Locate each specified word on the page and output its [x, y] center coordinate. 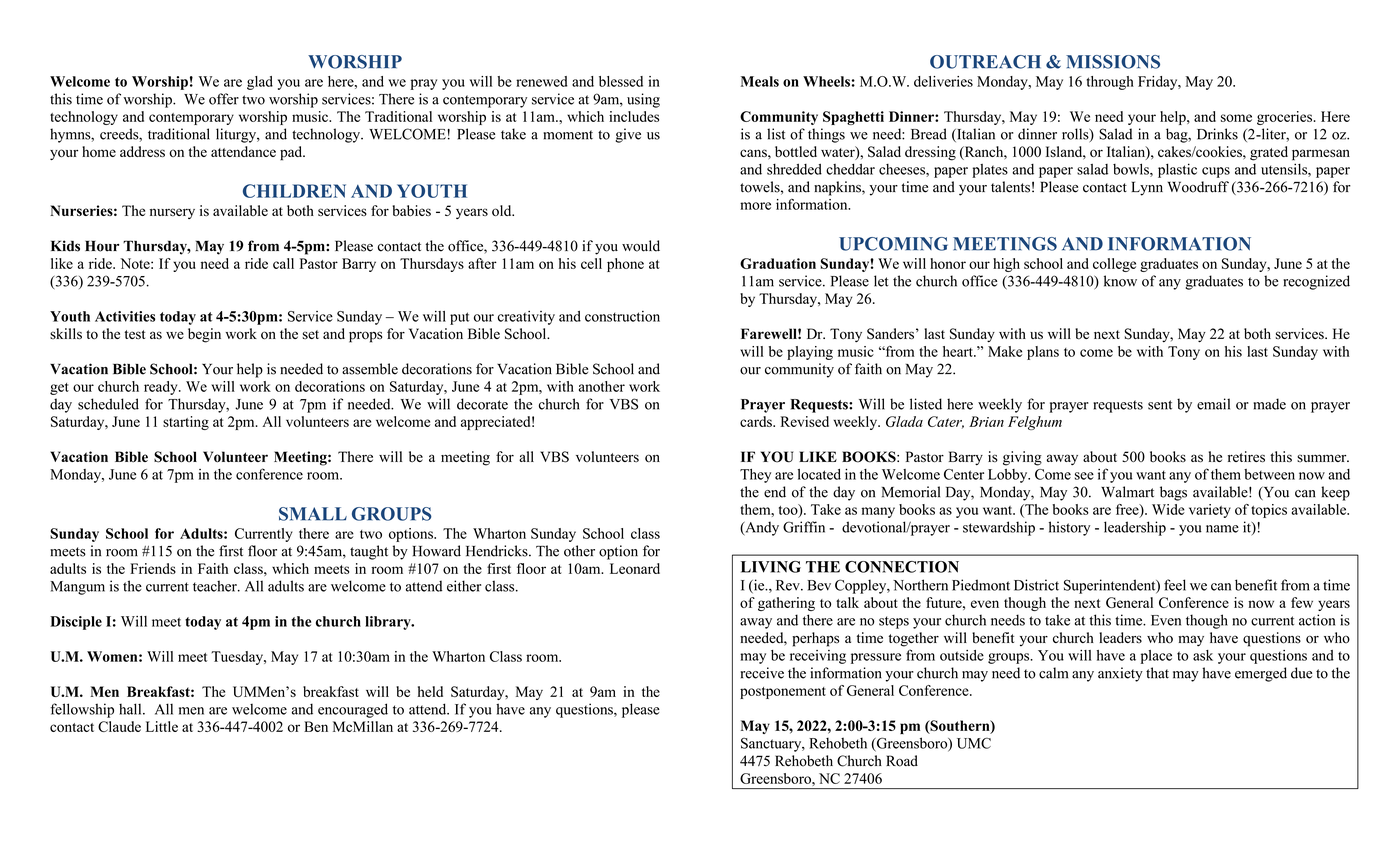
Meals [760, 81]
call [283, 263]
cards [757, 421]
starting [186, 423]
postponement [783, 693]
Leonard [635, 568]
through [1110, 83]
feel [1175, 585]
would [641, 246]
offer [224, 99]
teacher [216, 586]
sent [1160, 405]
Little [162, 726]
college [1114, 265]
